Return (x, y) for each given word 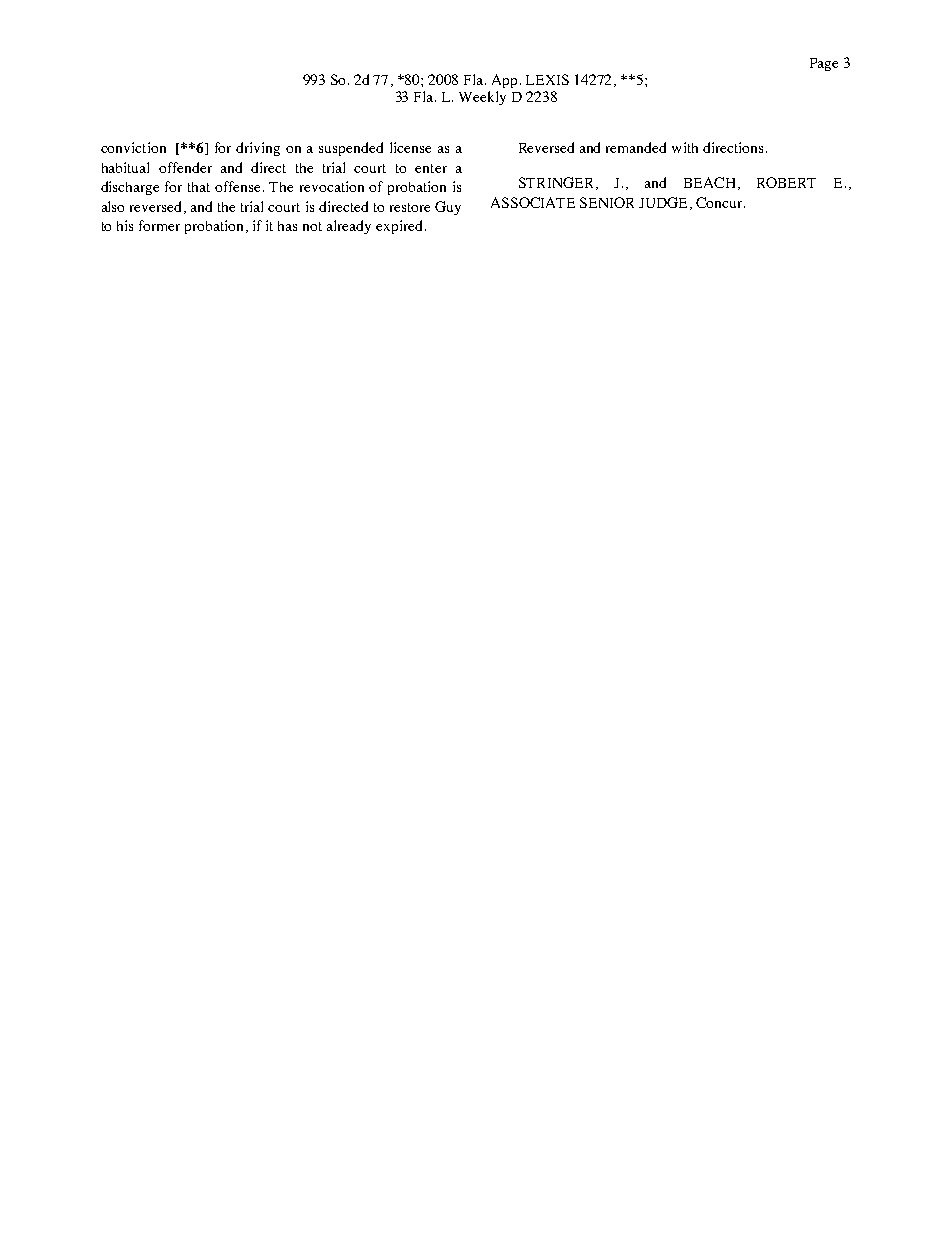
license (410, 147)
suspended (351, 149)
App (506, 81)
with (685, 147)
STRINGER (556, 182)
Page (824, 64)
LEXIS (547, 79)
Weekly (482, 98)
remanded (636, 147)
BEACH (709, 182)
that (199, 187)
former (159, 225)
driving (258, 149)
